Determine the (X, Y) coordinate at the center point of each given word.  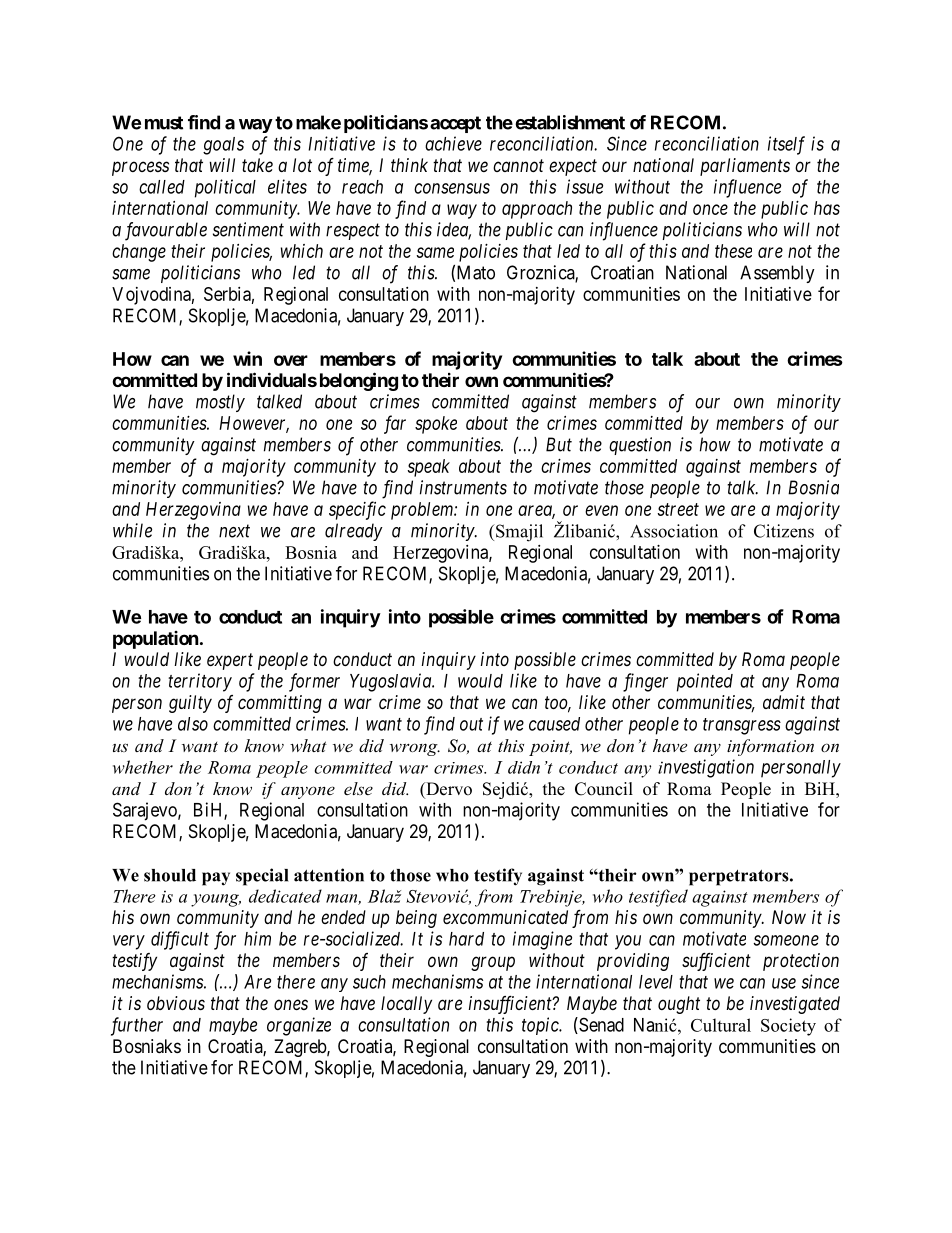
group (493, 963)
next (234, 531)
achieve (453, 143)
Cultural (721, 1025)
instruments (463, 487)
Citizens (784, 531)
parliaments (745, 167)
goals (223, 146)
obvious (176, 1003)
